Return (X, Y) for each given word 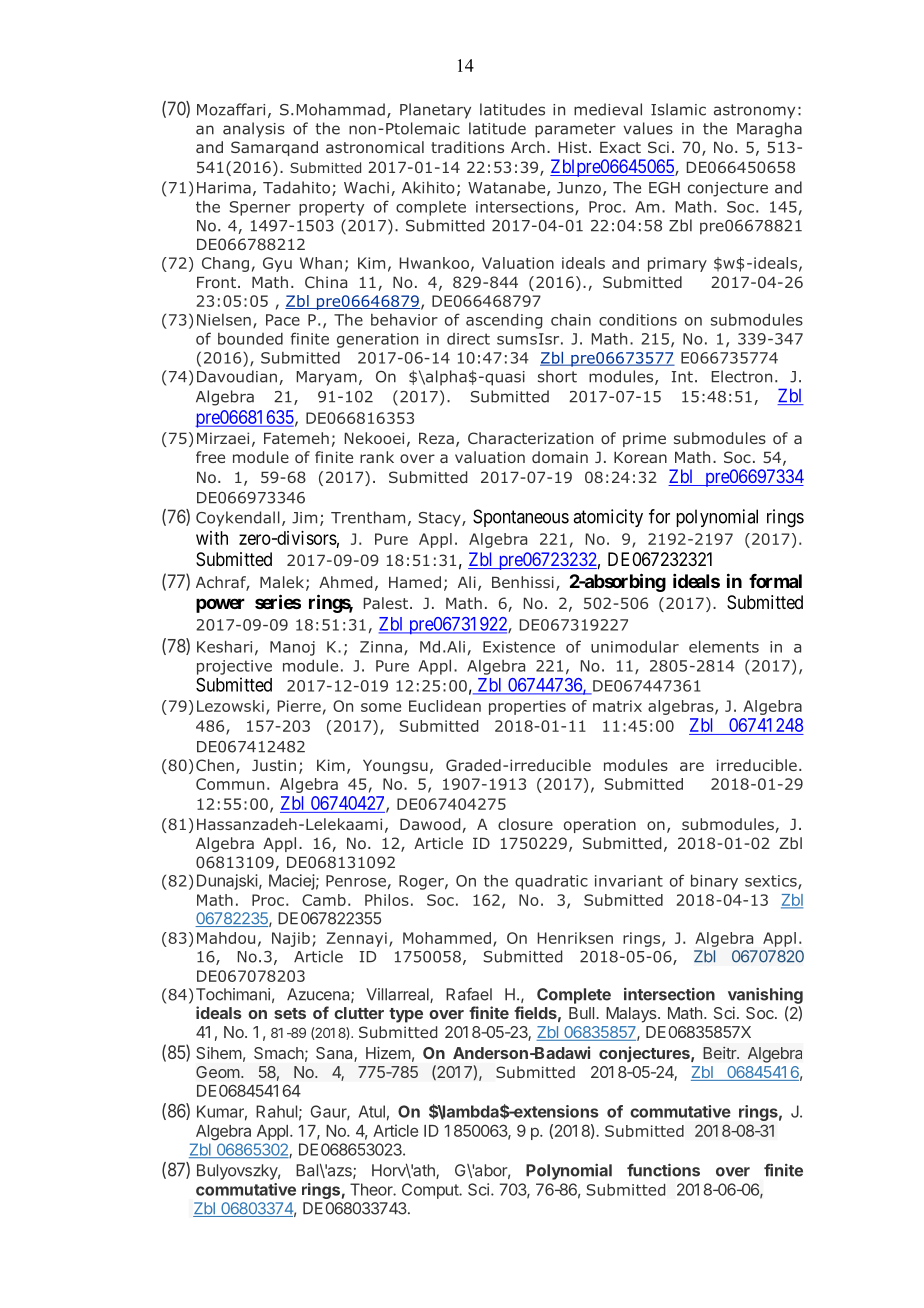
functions (663, 1170)
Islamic (678, 109)
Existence (519, 647)
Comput (431, 1191)
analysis (254, 130)
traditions (467, 147)
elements (724, 646)
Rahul (276, 1111)
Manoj (292, 648)
